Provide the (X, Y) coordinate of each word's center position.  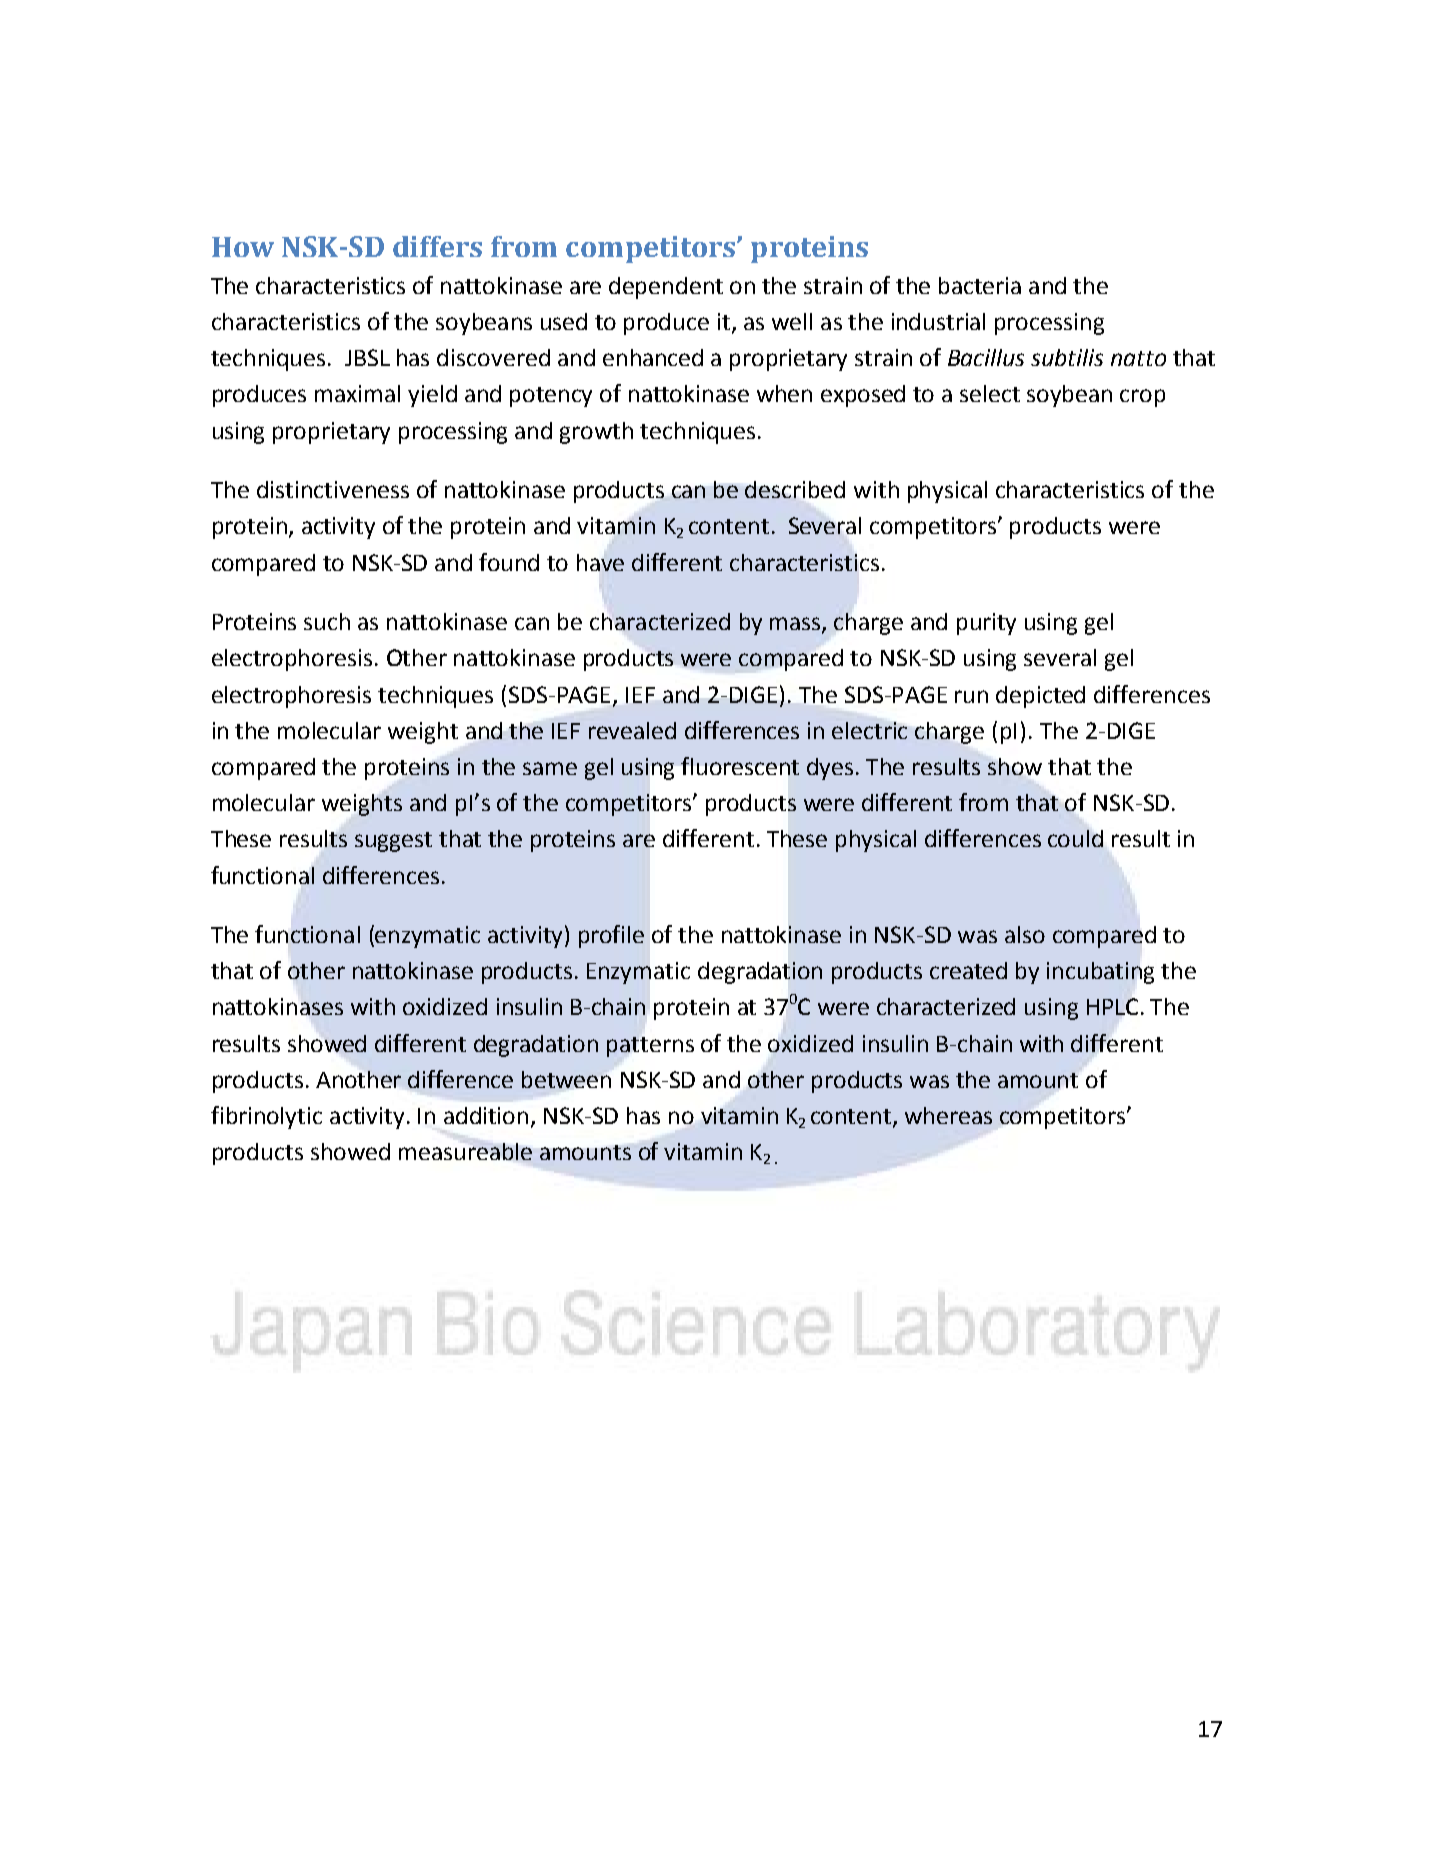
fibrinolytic (266, 1117)
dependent (666, 288)
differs (437, 246)
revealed (632, 730)
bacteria (980, 285)
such (327, 621)
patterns (650, 1047)
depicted (1040, 697)
